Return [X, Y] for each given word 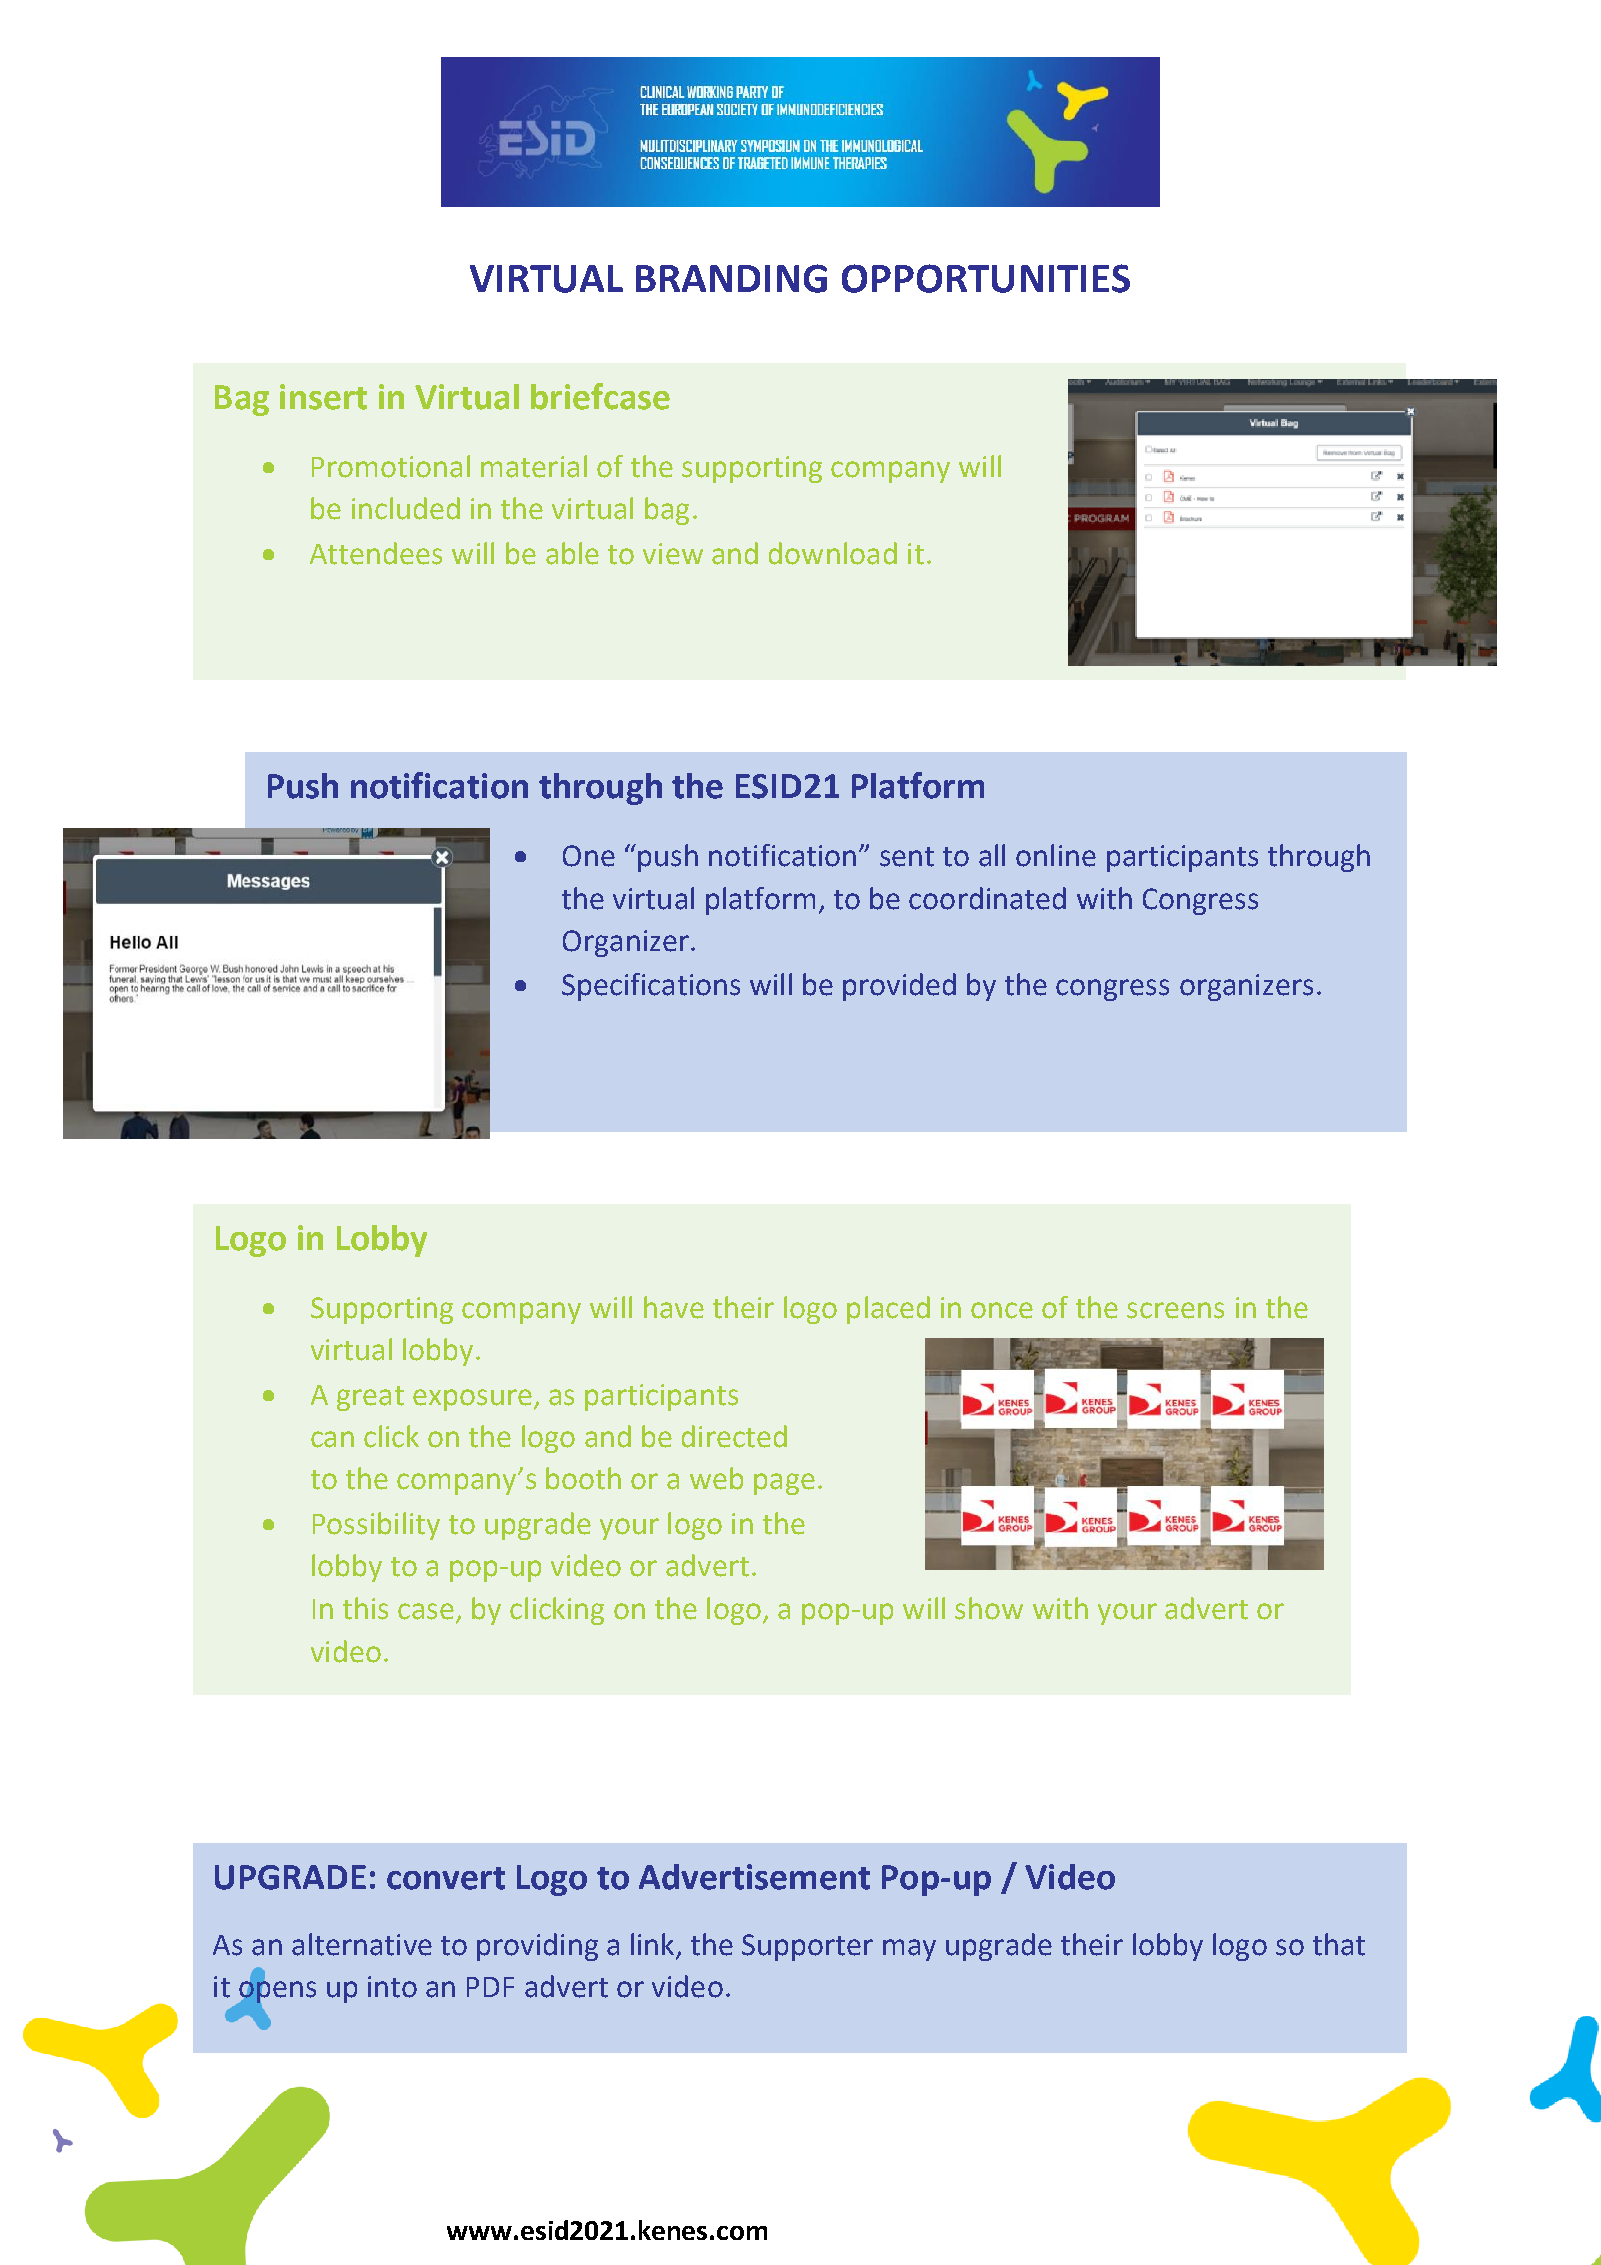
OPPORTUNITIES [986, 278]
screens [1175, 1310]
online [1056, 855]
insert [323, 397]
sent [907, 857]
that [1339, 1944]
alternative [362, 1944]
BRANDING [731, 278]
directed [734, 1436]
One [589, 856]
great [370, 1398]
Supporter [807, 1947]
